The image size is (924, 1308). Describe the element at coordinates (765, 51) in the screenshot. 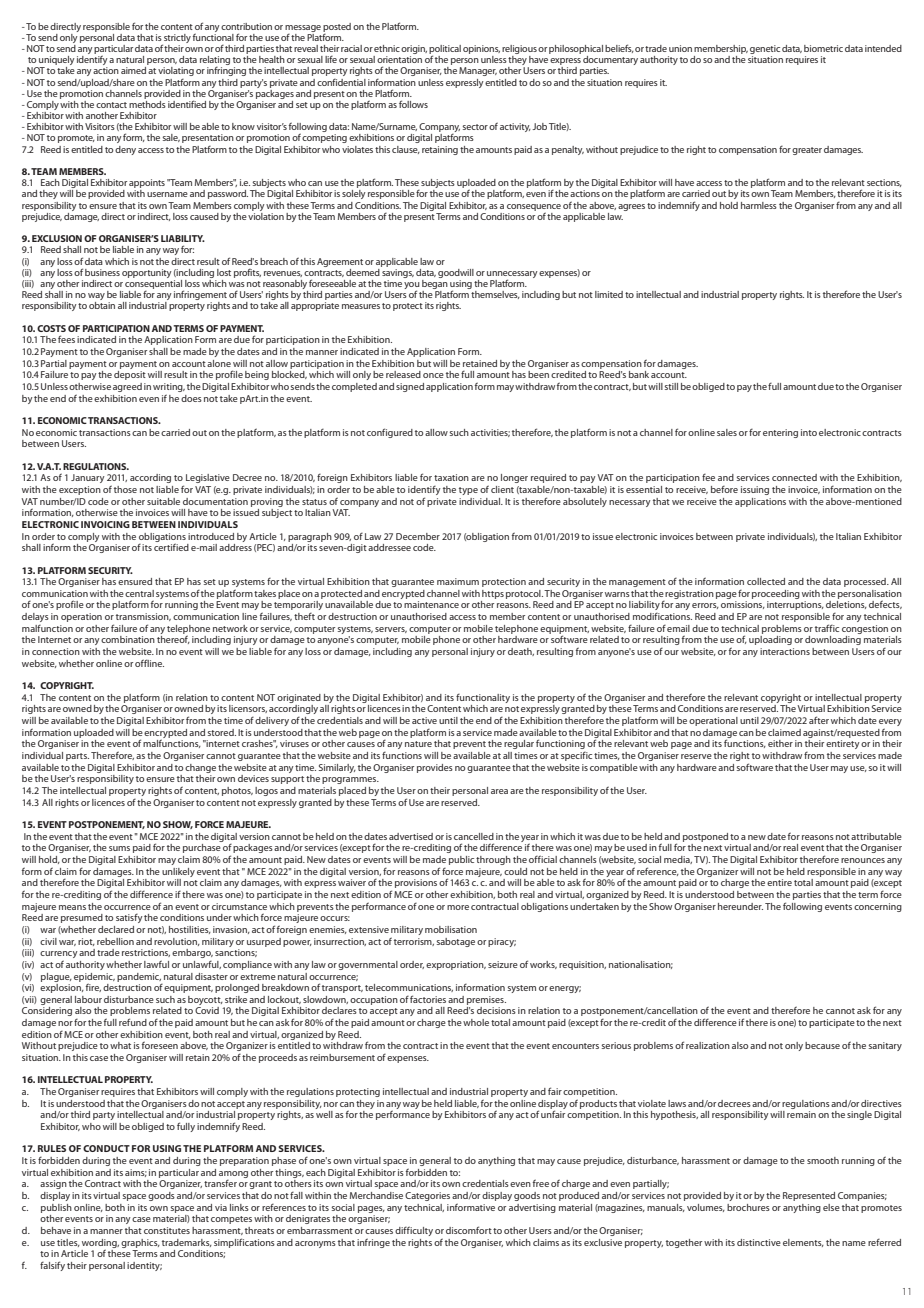

I see `genetic` at that location.
